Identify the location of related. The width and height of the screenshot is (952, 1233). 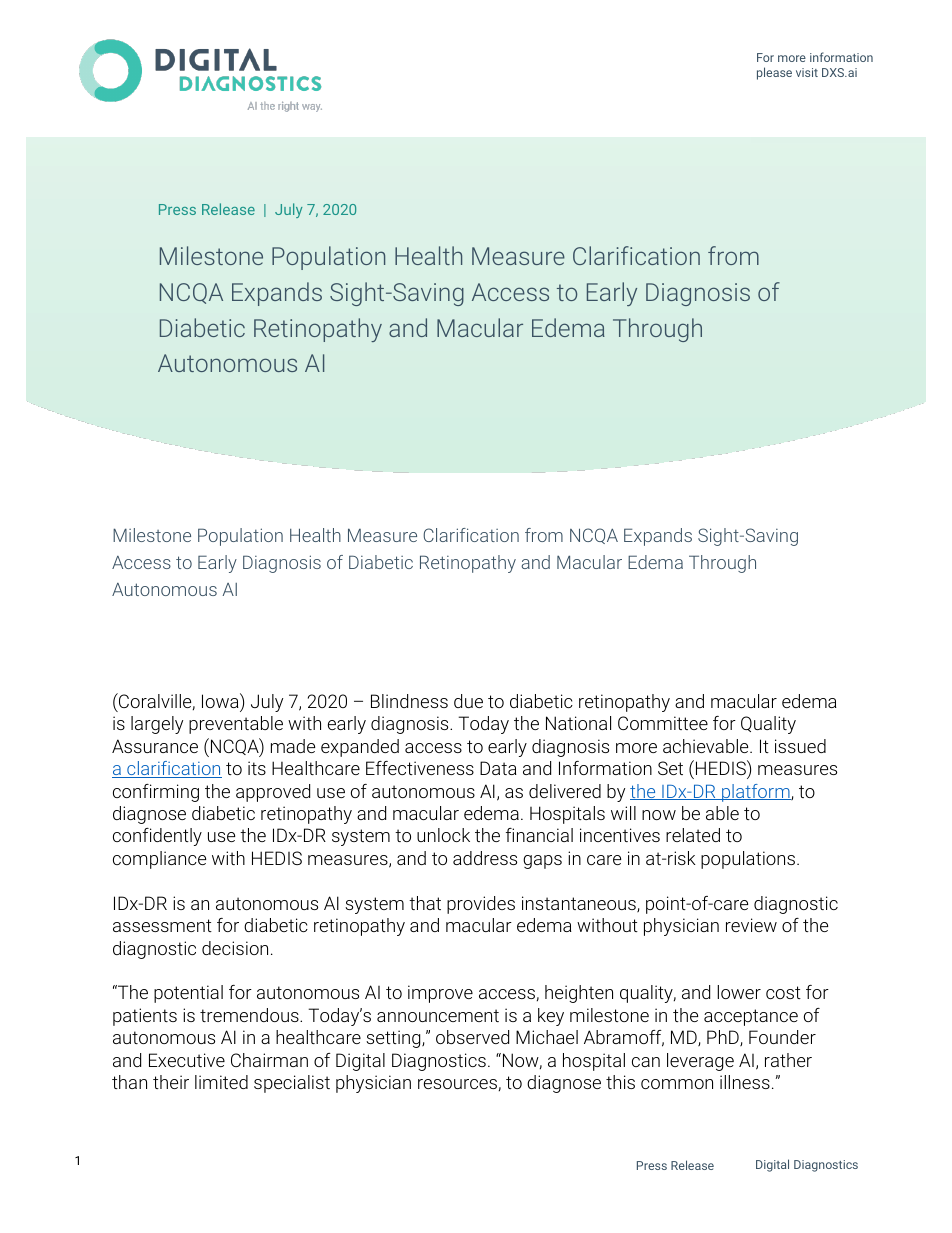
(693, 835).
